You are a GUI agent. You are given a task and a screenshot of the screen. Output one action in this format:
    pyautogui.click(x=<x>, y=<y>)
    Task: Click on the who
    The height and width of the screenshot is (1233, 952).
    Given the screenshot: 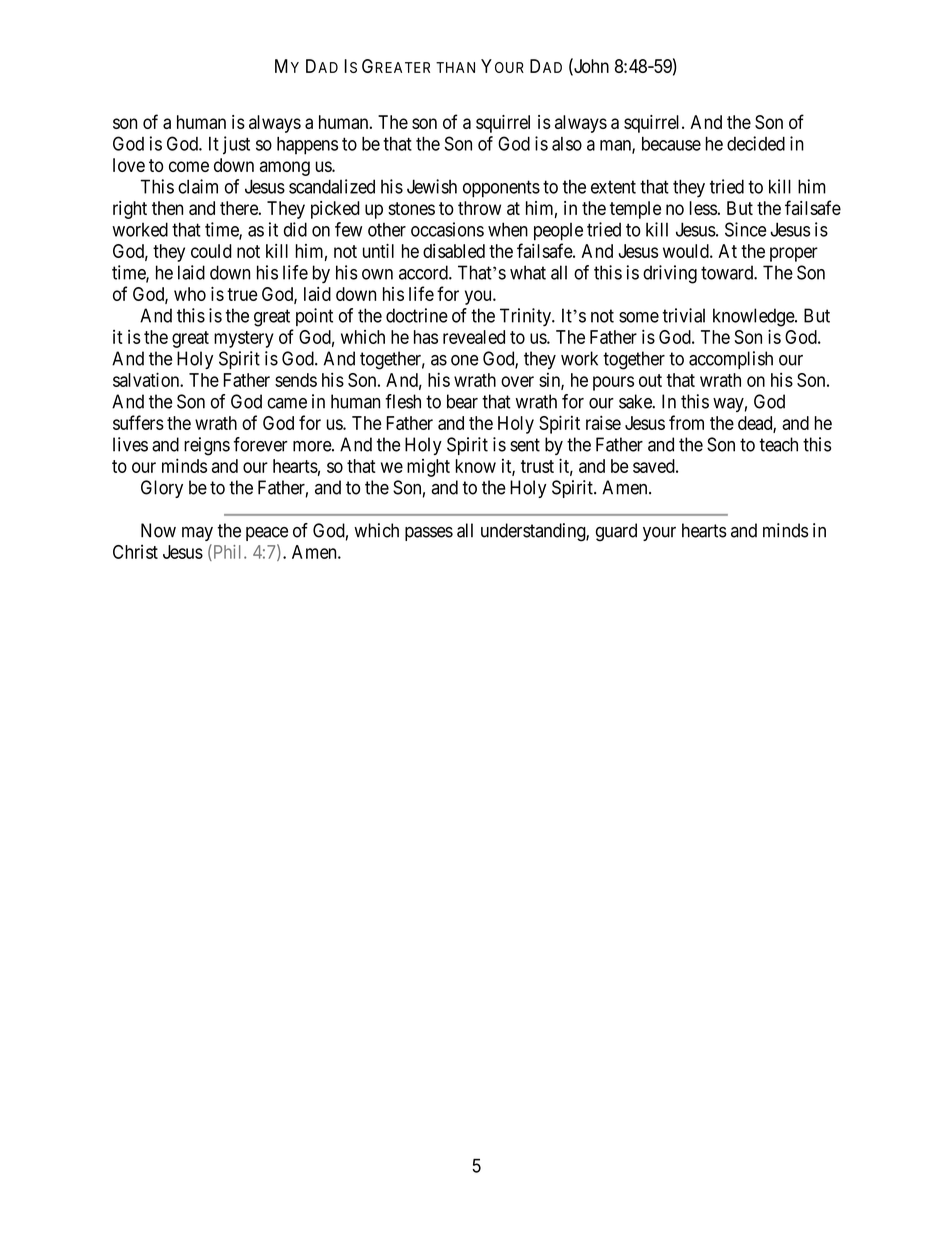 What is the action you would take?
    pyautogui.click(x=190, y=294)
